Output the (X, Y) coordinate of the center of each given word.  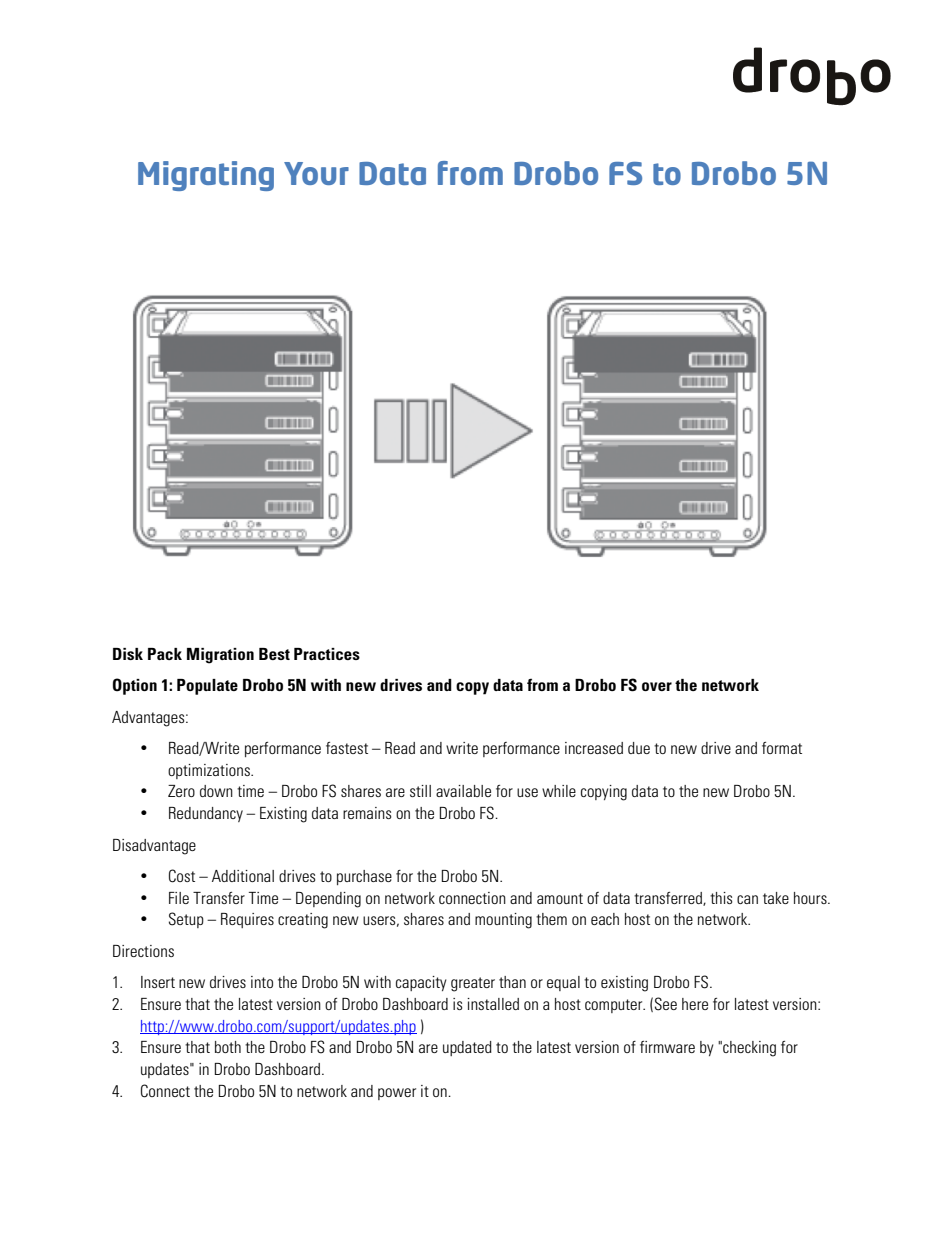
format (782, 748)
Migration (220, 656)
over (657, 686)
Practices (327, 654)
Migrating (206, 176)
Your (316, 173)
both (228, 1047)
